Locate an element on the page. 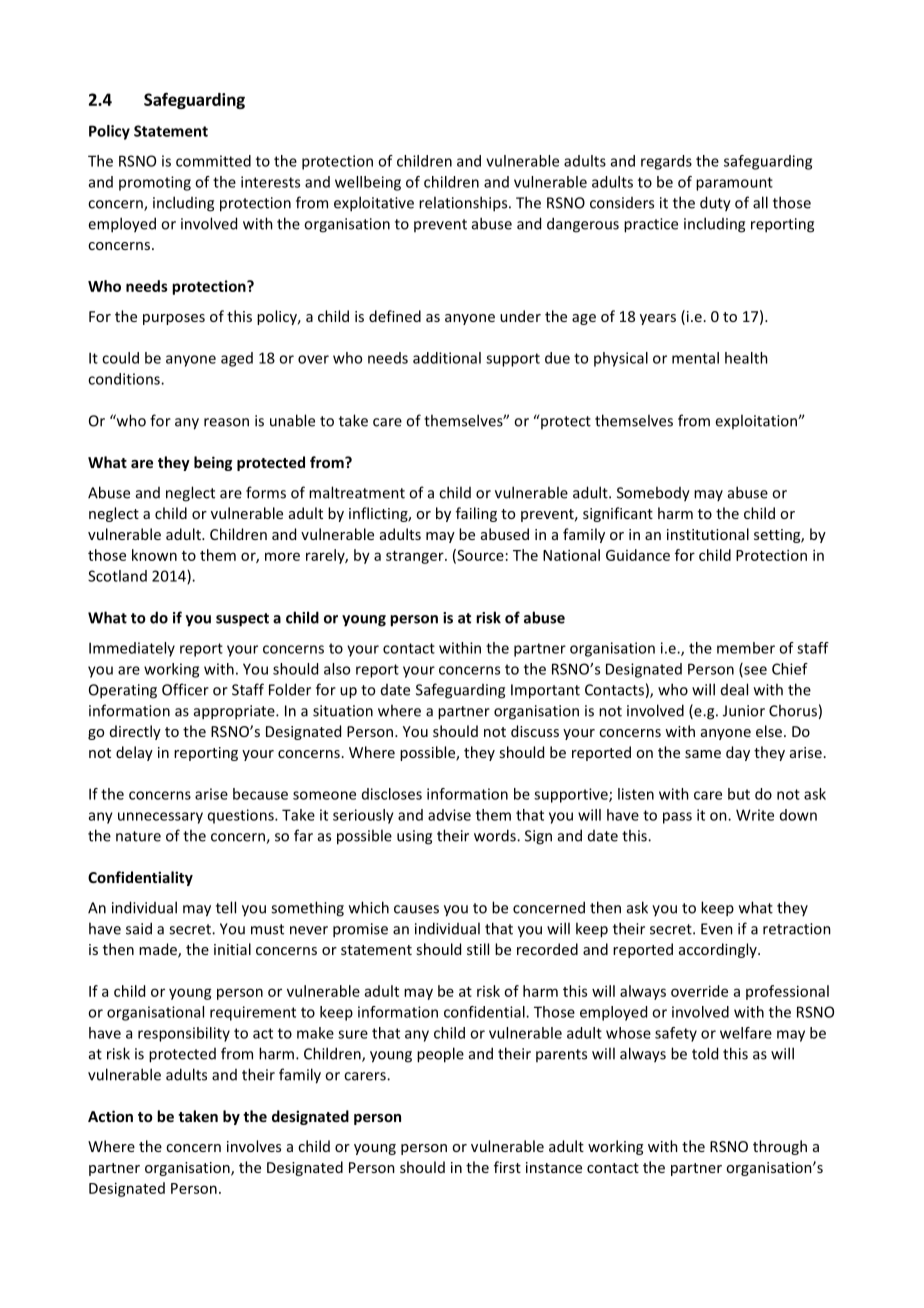  tell is located at coordinates (226, 907).
